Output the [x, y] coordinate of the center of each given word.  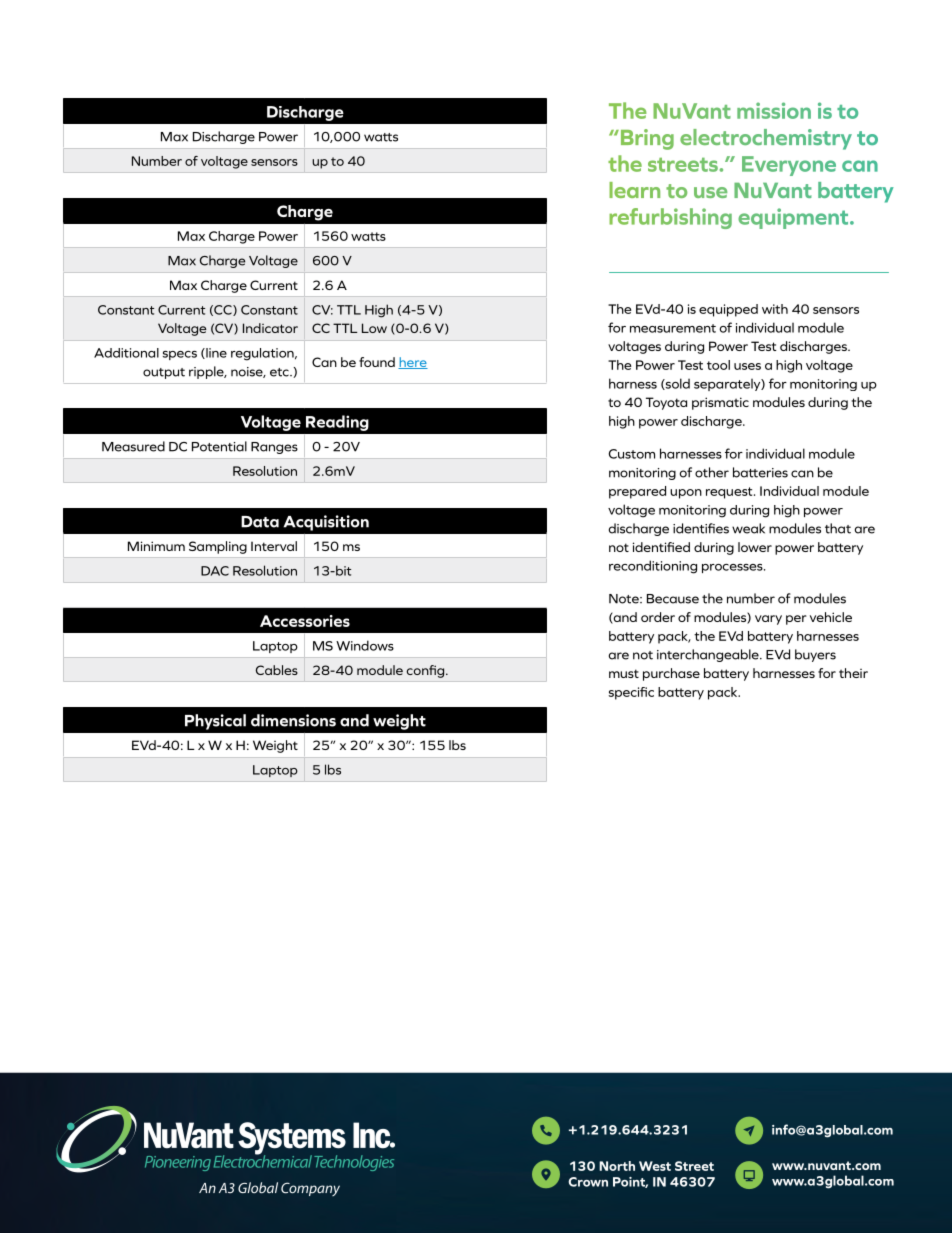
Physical [215, 722]
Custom [632, 454]
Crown [588, 1182]
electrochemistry [766, 139]
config [425, 671]
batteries [760, 472]
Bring [646, 139]
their [853, 673]
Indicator [270, 328]
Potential [219, 446]
